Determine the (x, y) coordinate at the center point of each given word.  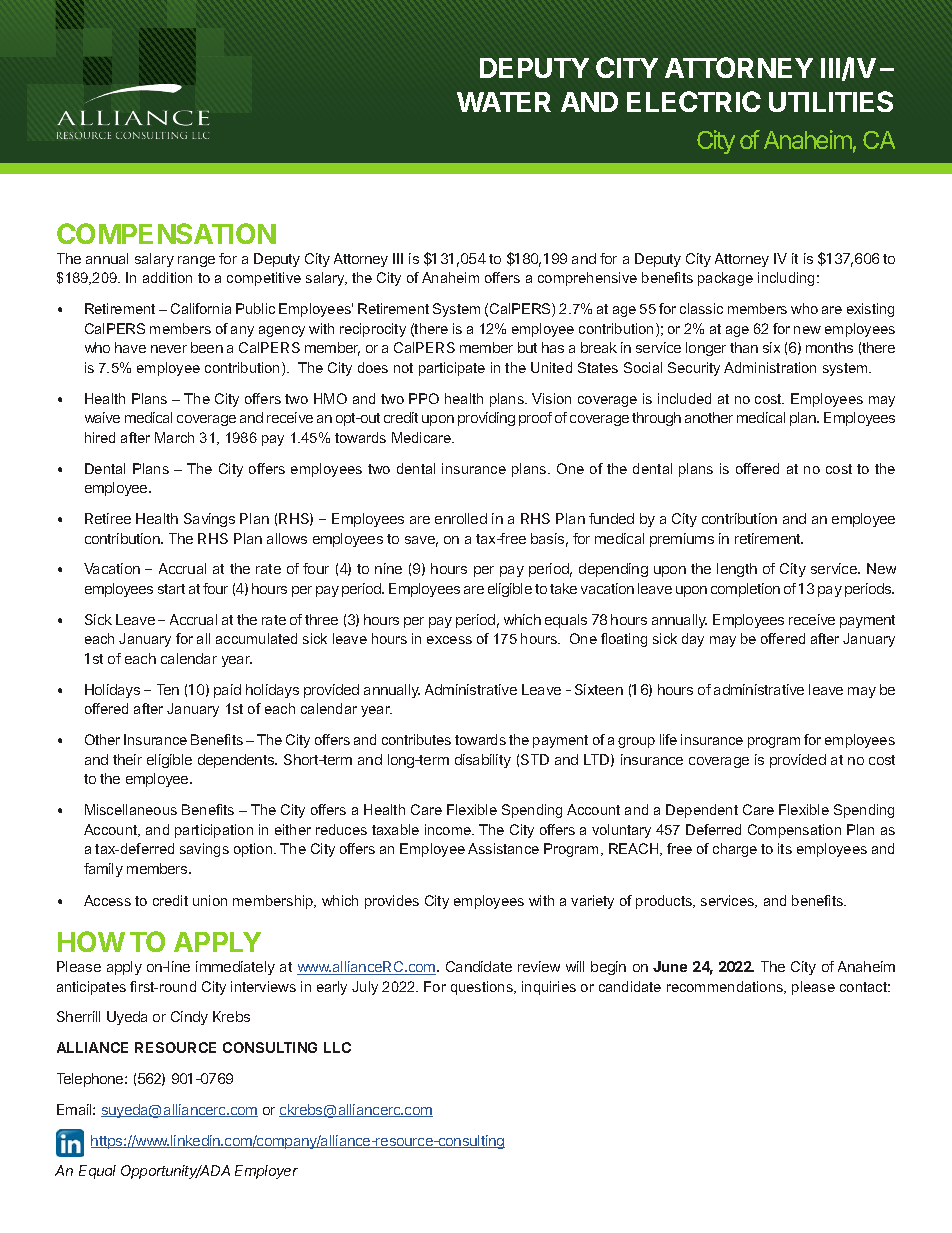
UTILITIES (831, 101)
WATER (504, 102)
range (196, 261)
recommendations (726, 987)
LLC (337, 1047)
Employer (266, 1172)
